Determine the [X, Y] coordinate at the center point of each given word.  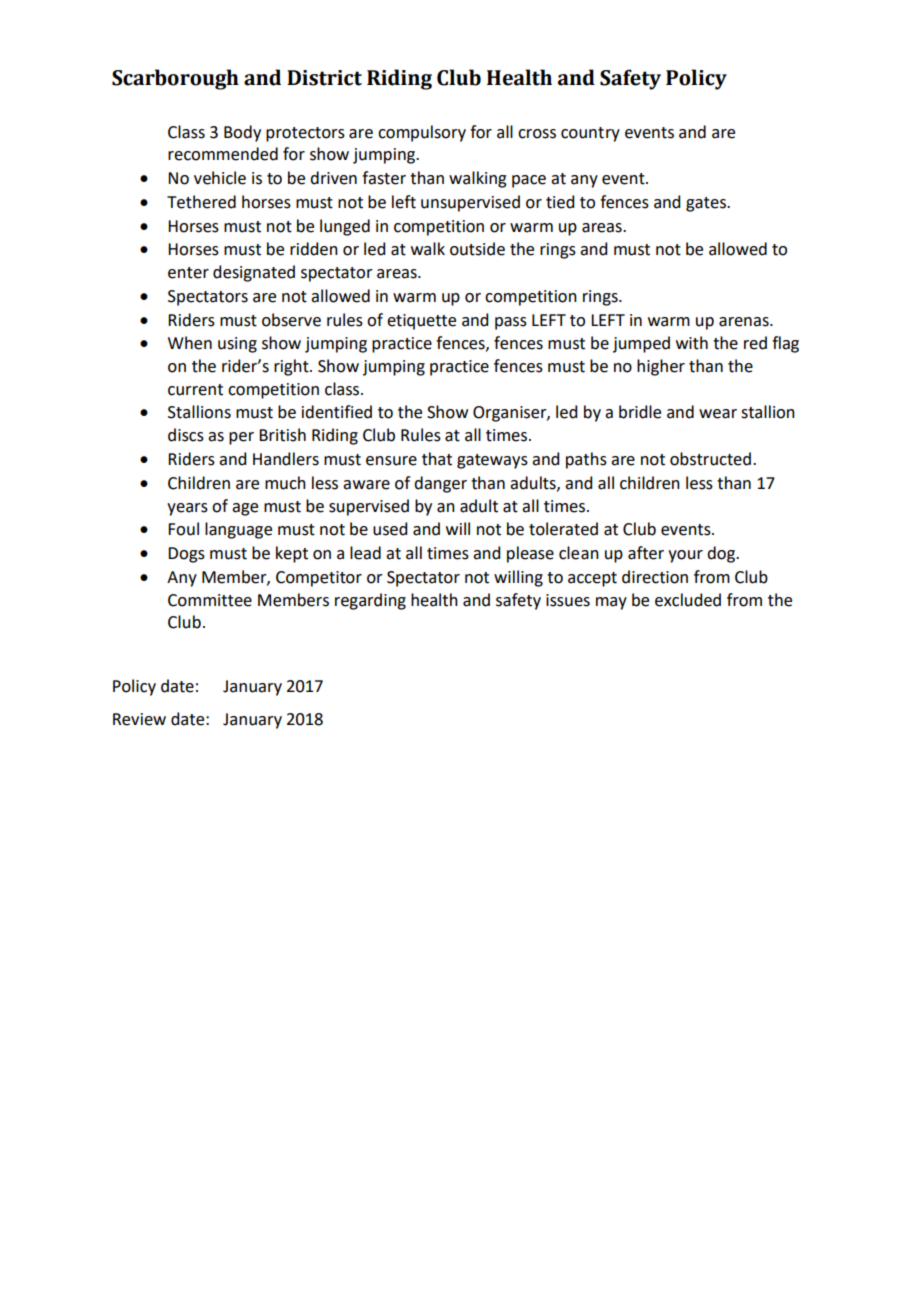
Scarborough [175, 79]
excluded [688, 600]
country [590, 134]
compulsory [422, 133]
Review [139, 719]
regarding [370, 601]
